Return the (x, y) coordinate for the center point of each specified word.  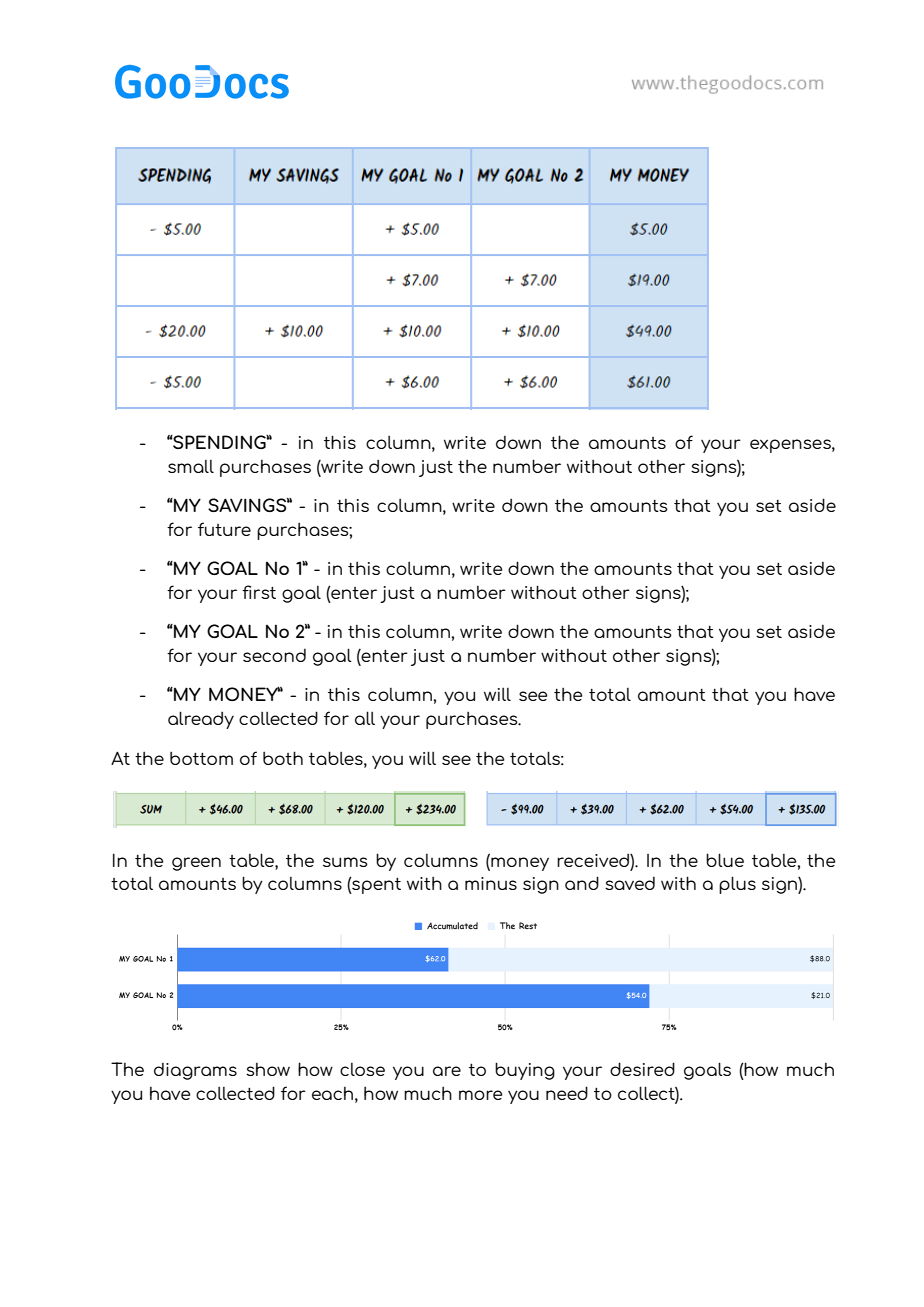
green (196, 864)
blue (725, 860)
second (274, 655)
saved (630, 883)
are (447, 1071)
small (191, 466)
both (283, 758)
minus (491, 883)
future (224, 529)
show (268, 1069)
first (259, 592)
